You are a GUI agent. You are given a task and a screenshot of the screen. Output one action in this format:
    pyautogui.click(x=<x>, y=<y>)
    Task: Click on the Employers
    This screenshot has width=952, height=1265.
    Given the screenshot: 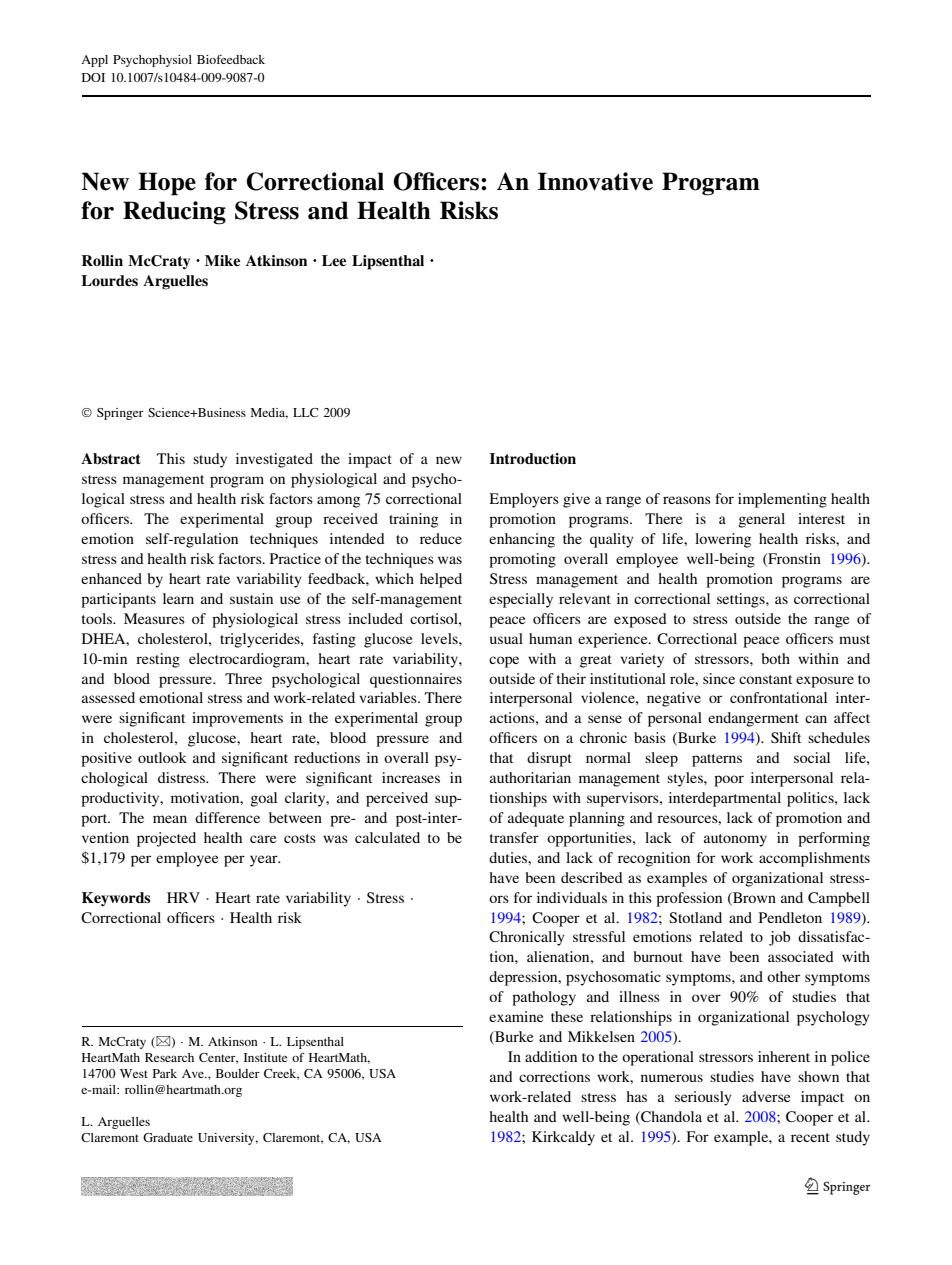 What is the action you would take?
    pyautogui.click(x=524, y=500)
